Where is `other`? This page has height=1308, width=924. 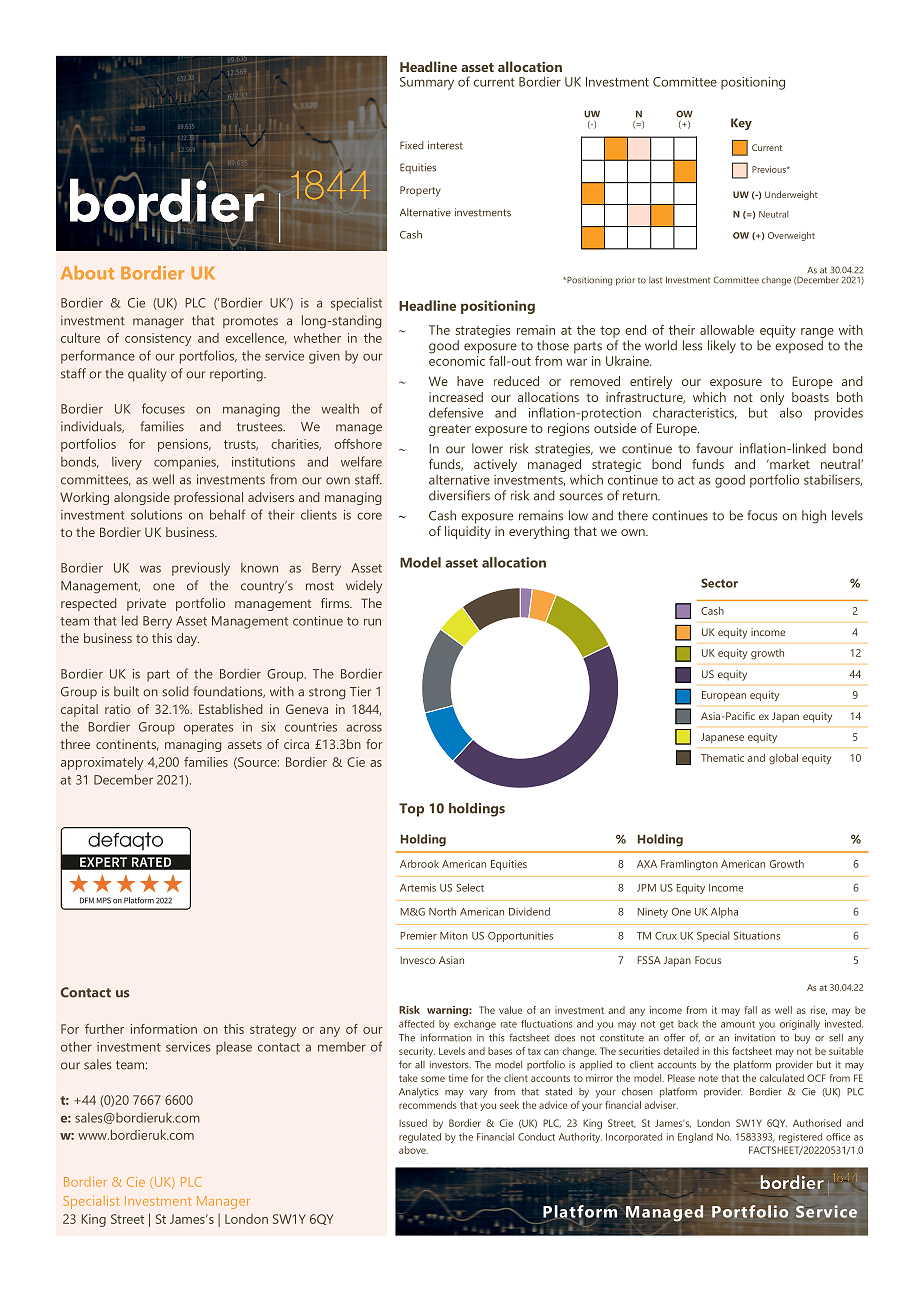 other is located at coordinates (76, 1046).
